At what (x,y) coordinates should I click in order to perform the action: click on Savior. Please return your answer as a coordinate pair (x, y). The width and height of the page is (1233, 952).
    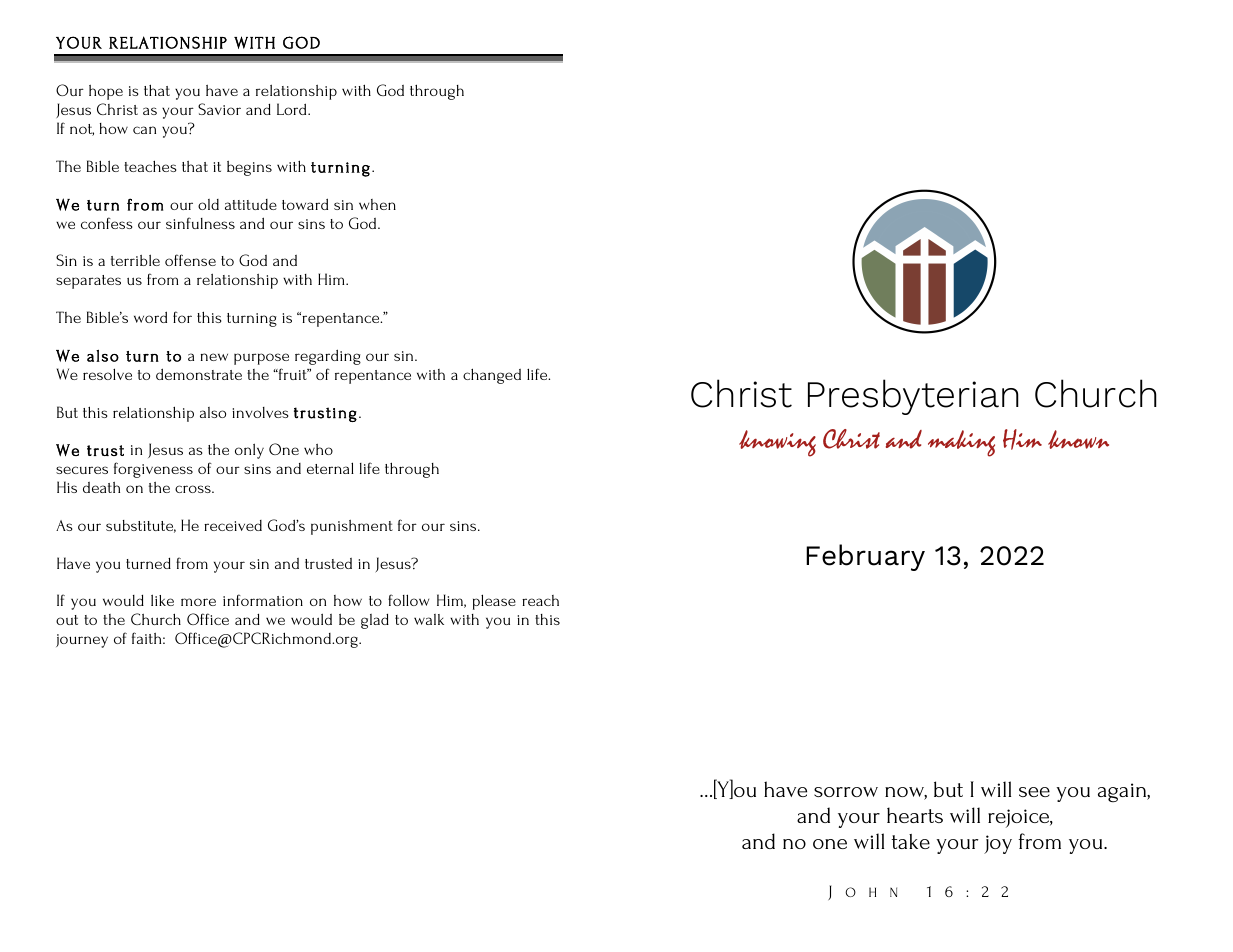
    Looking at the image, I should click on (219, 109).
